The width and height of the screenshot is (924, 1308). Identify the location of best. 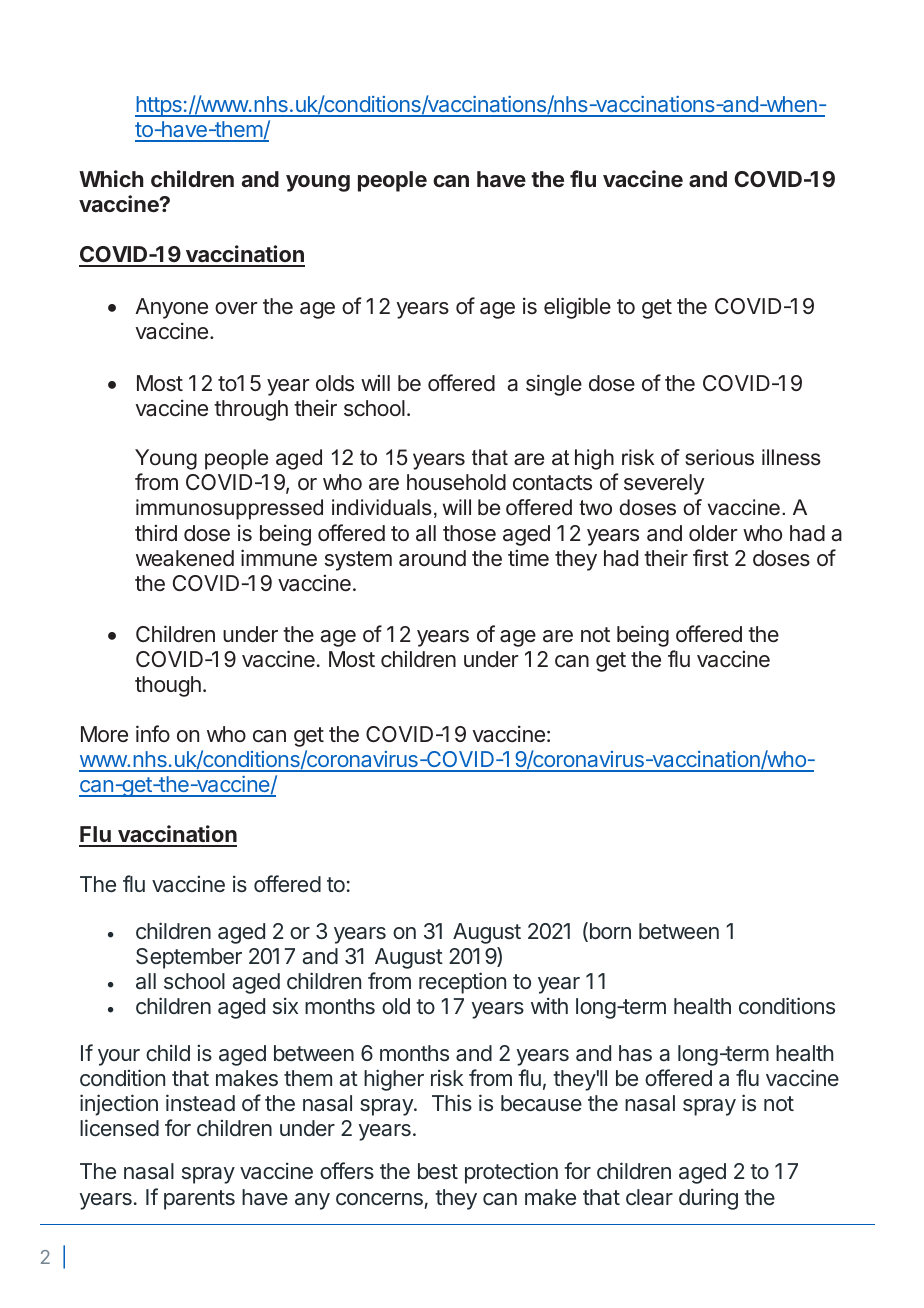
(438, 1171).
